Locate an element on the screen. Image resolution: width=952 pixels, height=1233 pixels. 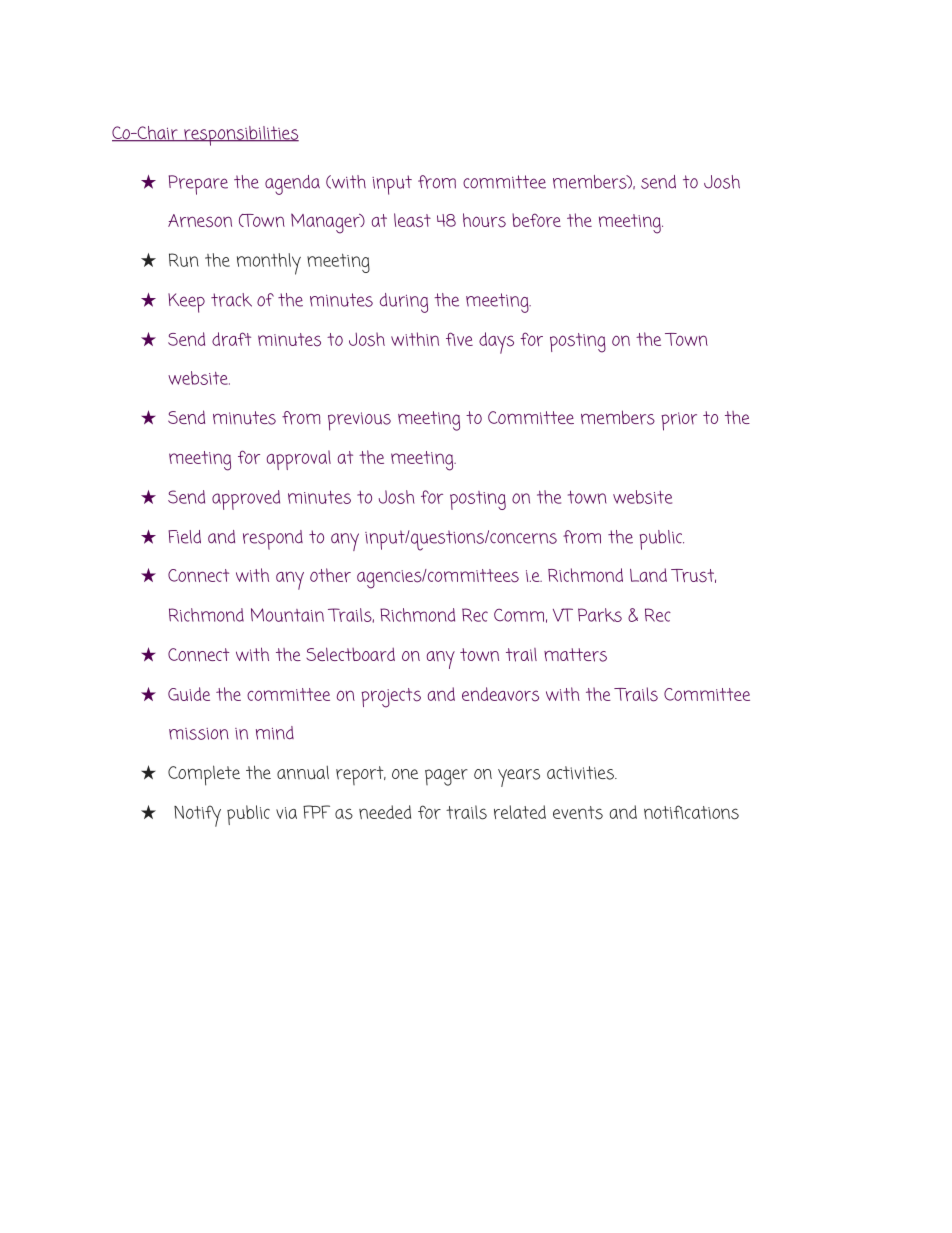
track is located at coordinates (231, 300).
